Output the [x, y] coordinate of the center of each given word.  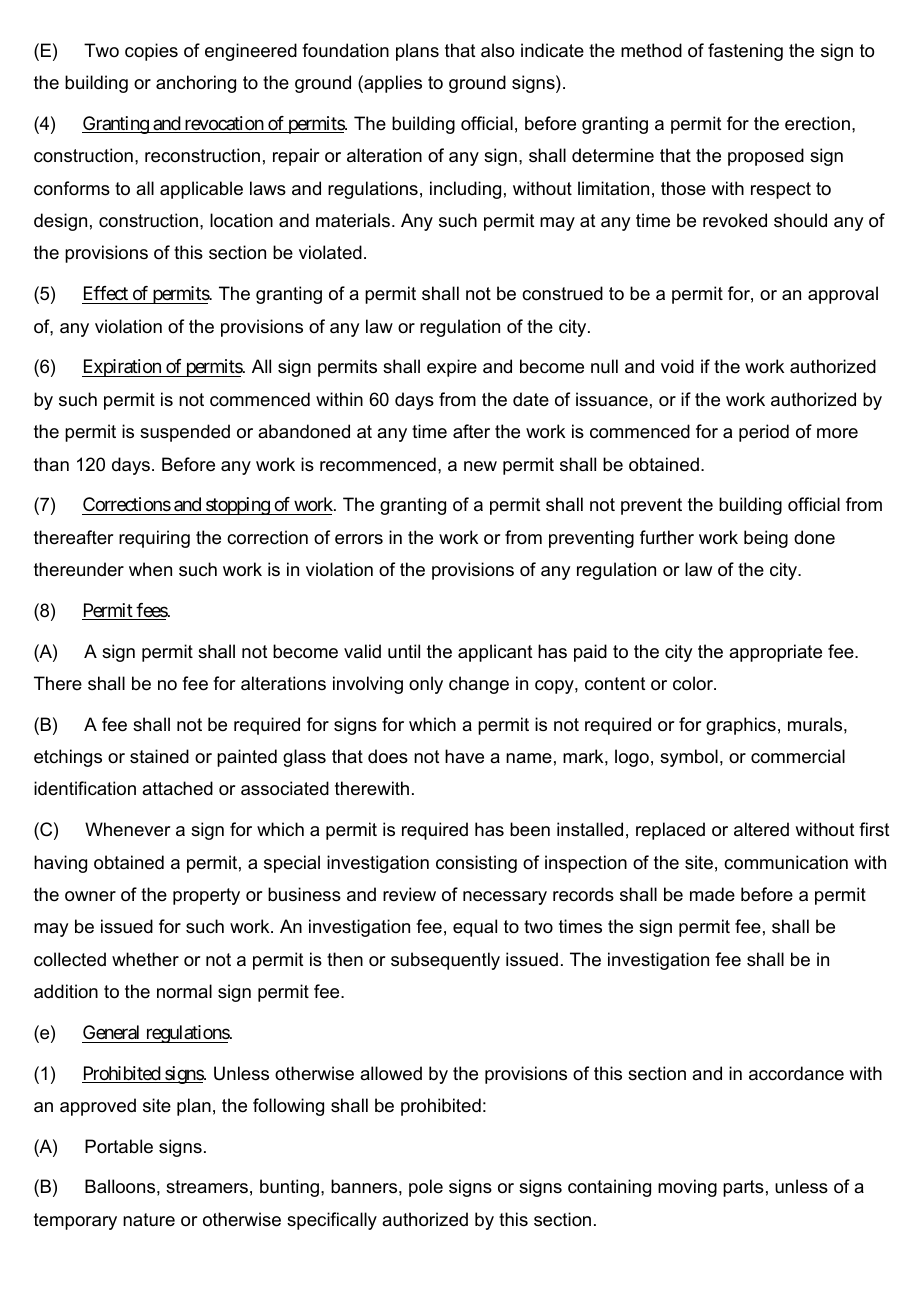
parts [743, 1188]
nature [149, 1220]
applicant [495, 653]
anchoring [196, 84]
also [497, 50]
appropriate [775, 653]
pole [426, 1188]
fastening [745, 52]
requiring [154, 539]
